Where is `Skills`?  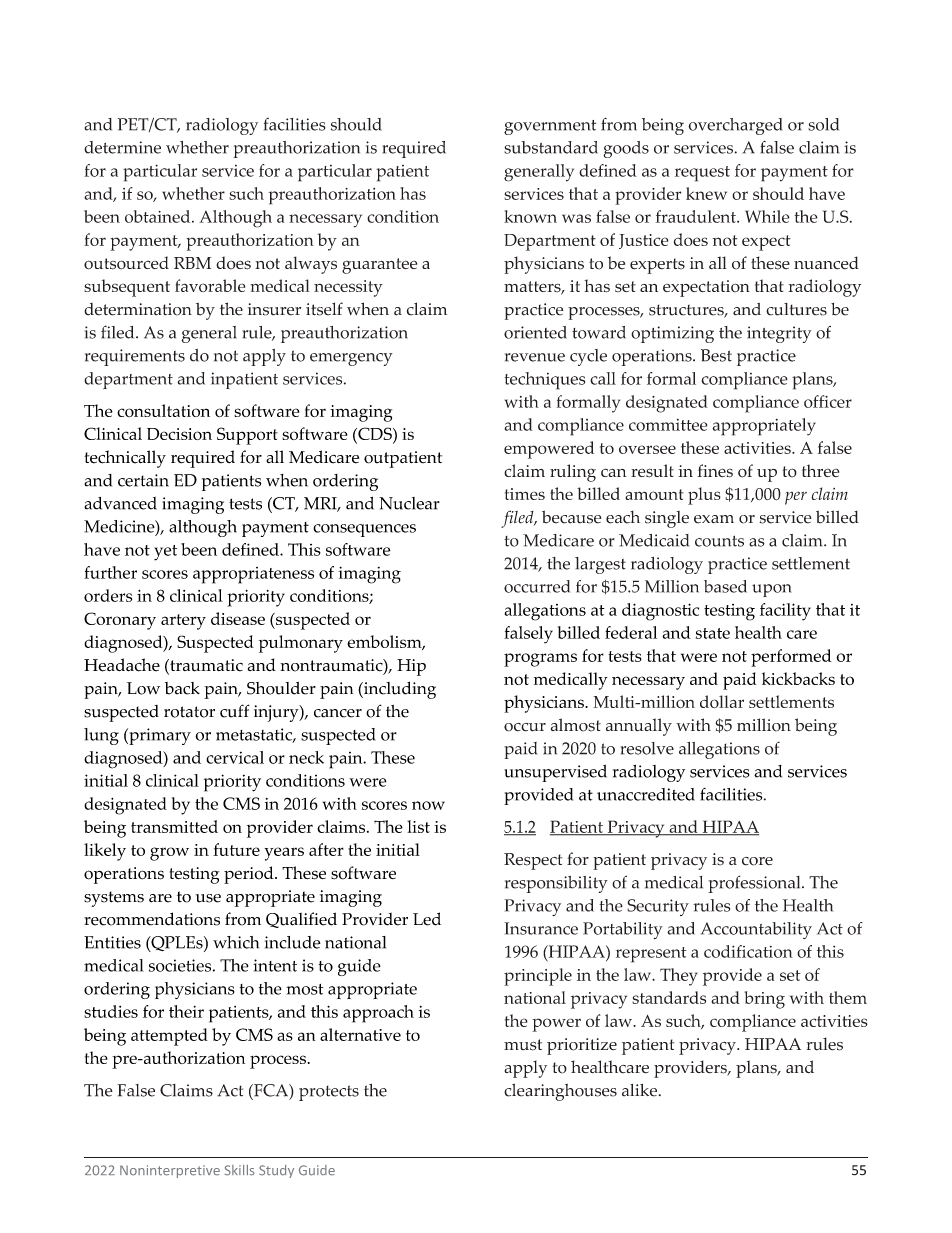
Skills is located at coordinates (240, 1170).
